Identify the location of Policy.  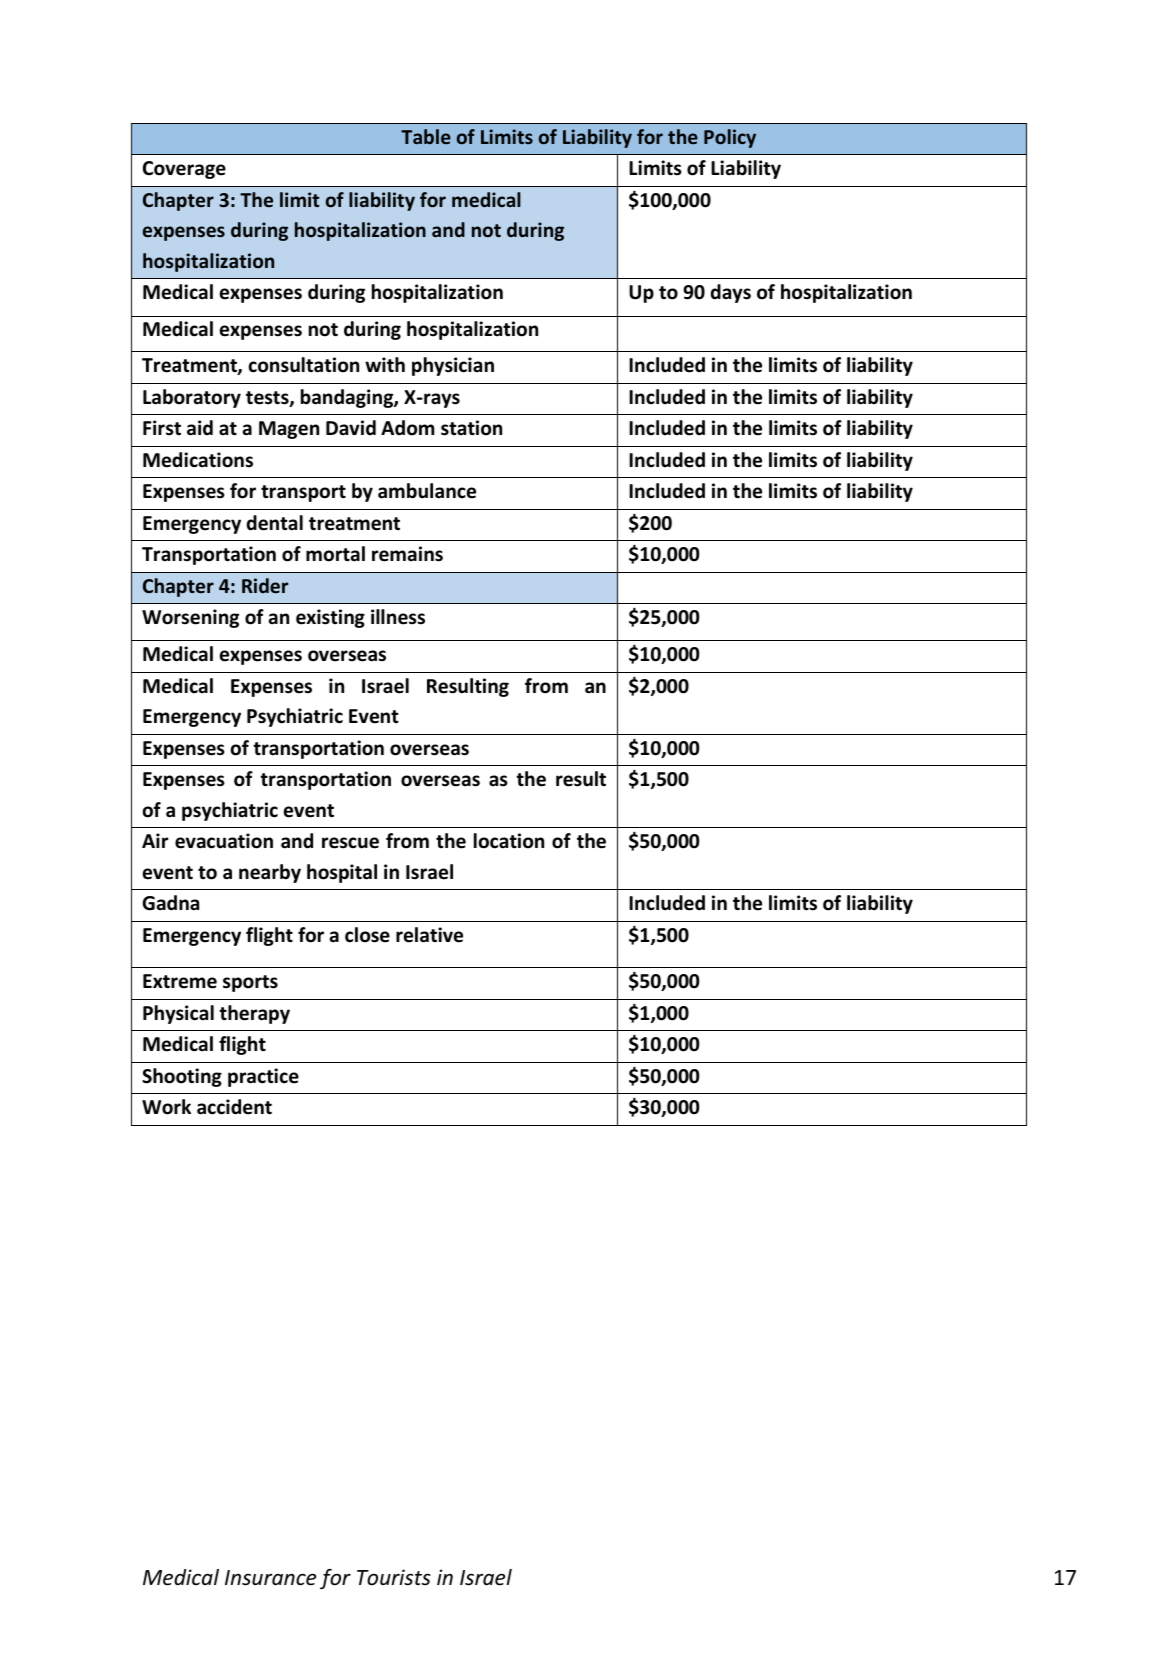
(730, 138).
